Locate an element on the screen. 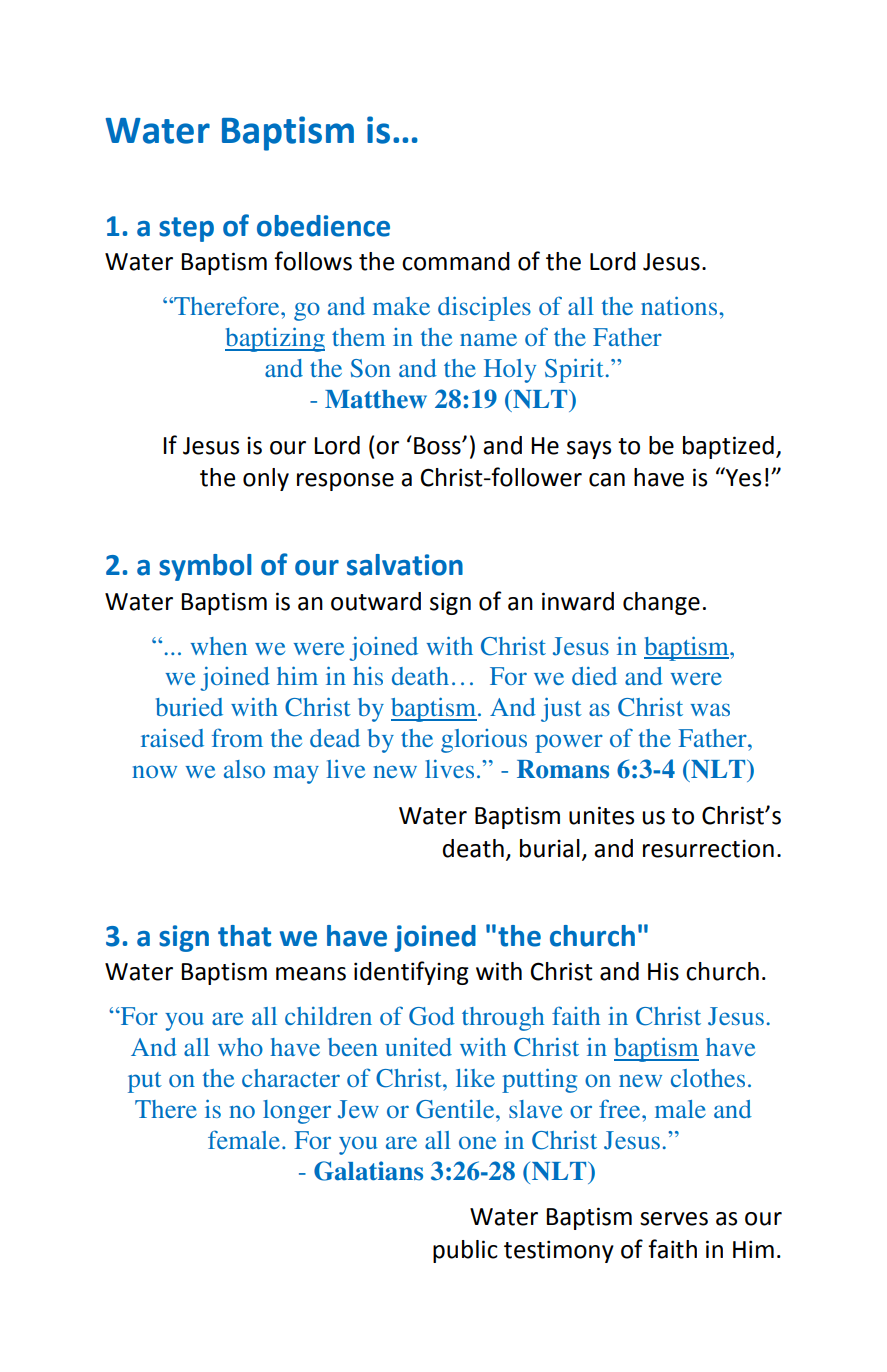  command is located at coordinates (456, 261).
